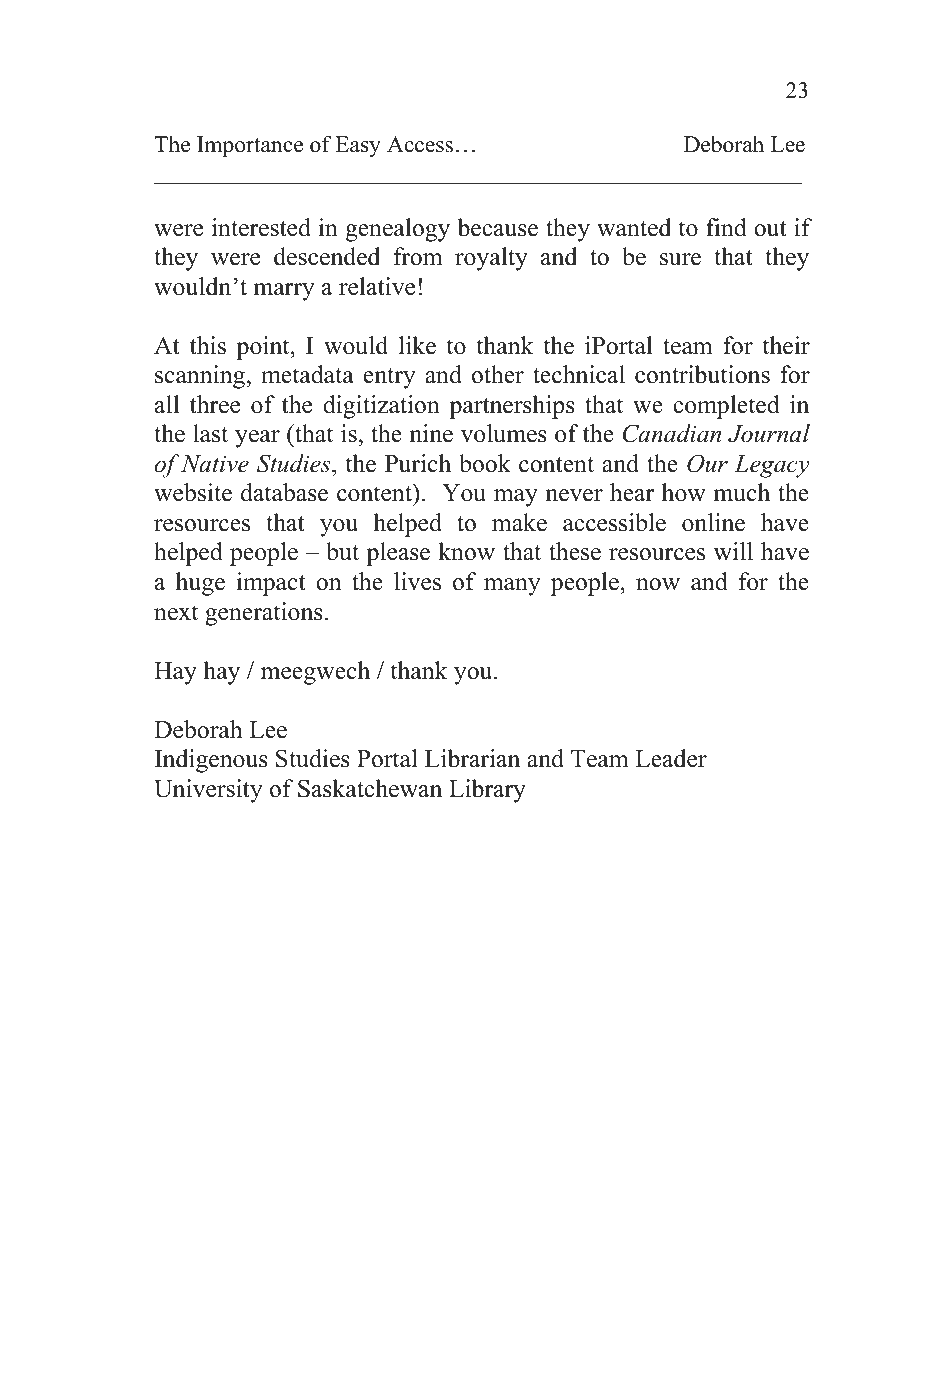 The width and height of the screenshot is (925, 1387). I want to click on many, so click(512, 587).
